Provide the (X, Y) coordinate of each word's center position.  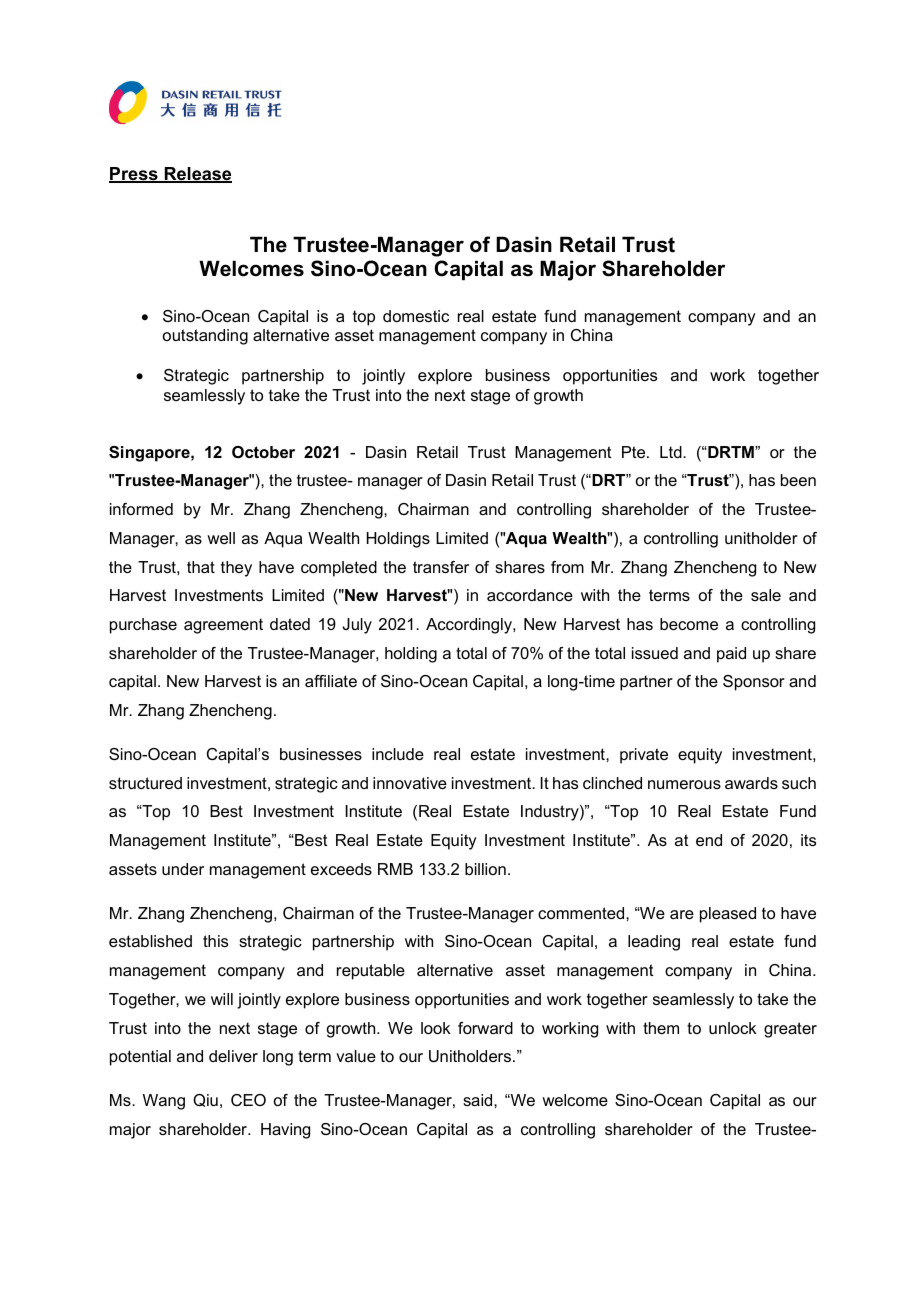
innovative (410, 783)
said (479, 1100)
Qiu (205, 1100)
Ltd (672, 452)
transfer (441, 567)
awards (751, 783)
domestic (416, 316)
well (221, 538)
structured (145, 783)
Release (197, 175)
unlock (733, 1028)
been (798, 480)
